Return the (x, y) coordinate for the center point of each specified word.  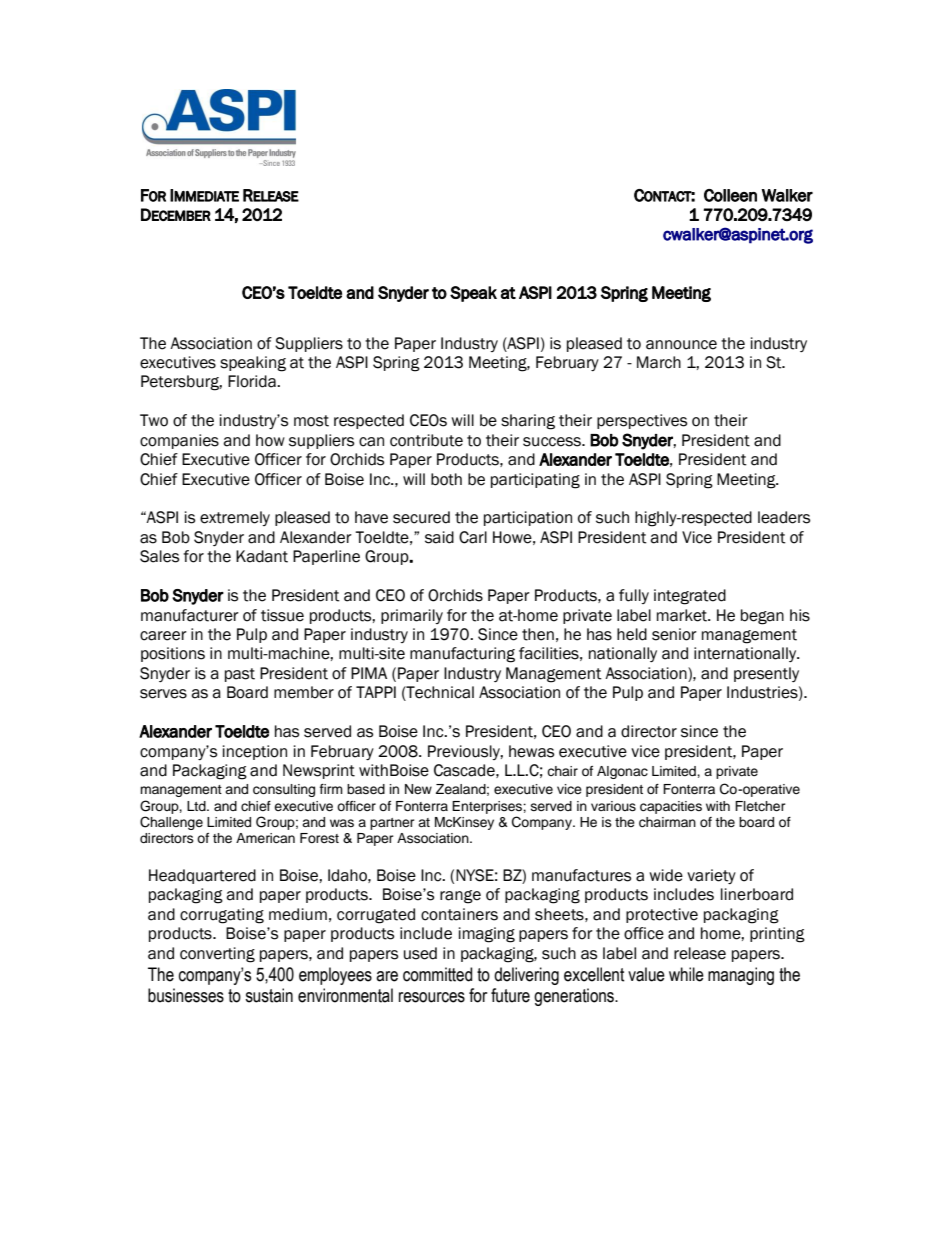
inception (255, 752)
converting (217, 955)
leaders (784, 517)
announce (681, 345)
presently (766, 674)
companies (179, 441)
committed (437, 974)
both (446, 479)
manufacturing (462, 655)
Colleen (730, 195)
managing (741, 976)
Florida (253, 381)
